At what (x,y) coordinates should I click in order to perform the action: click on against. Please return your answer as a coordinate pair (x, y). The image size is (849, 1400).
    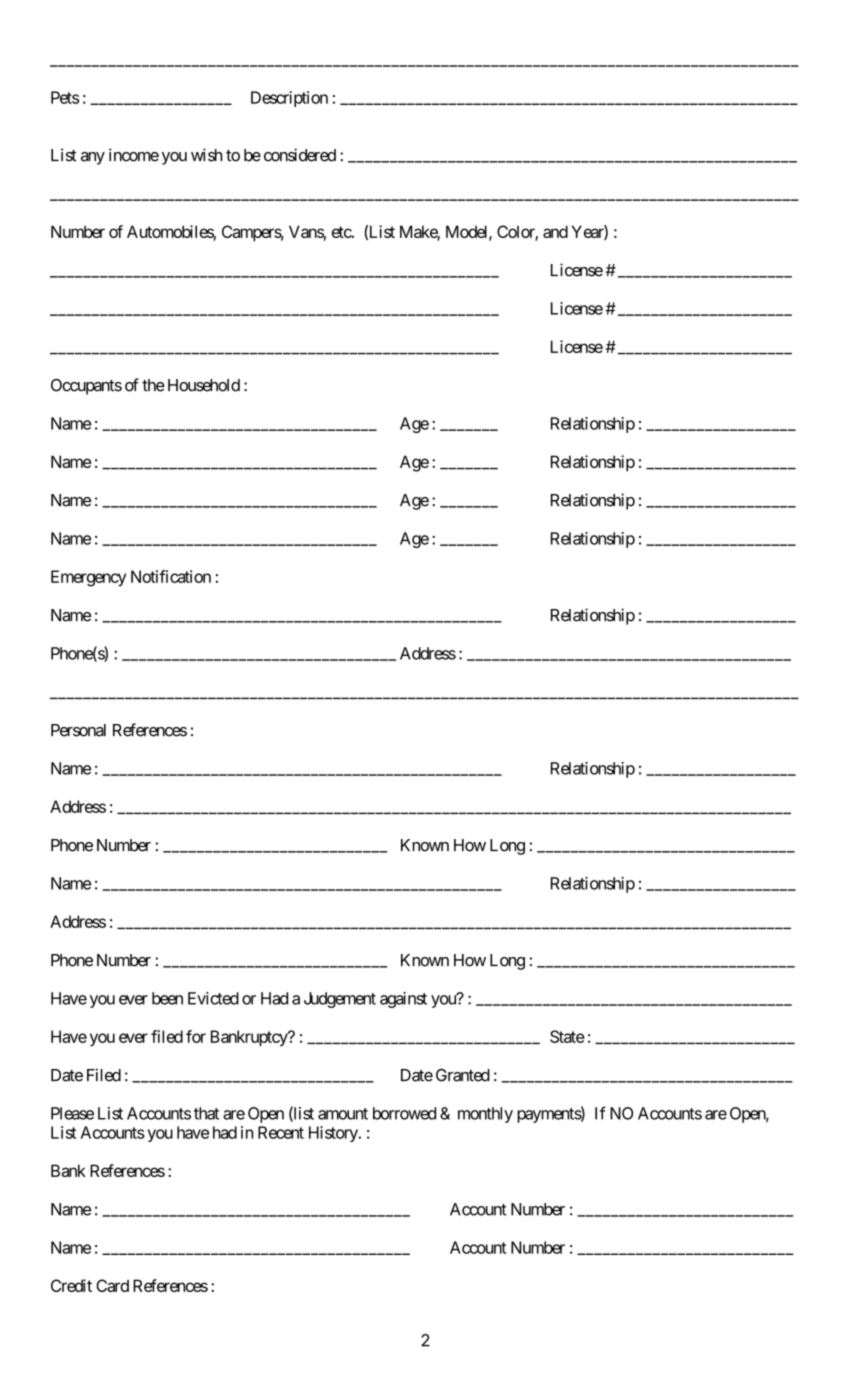
    Looking at the image, I should click on (403, 1000).
